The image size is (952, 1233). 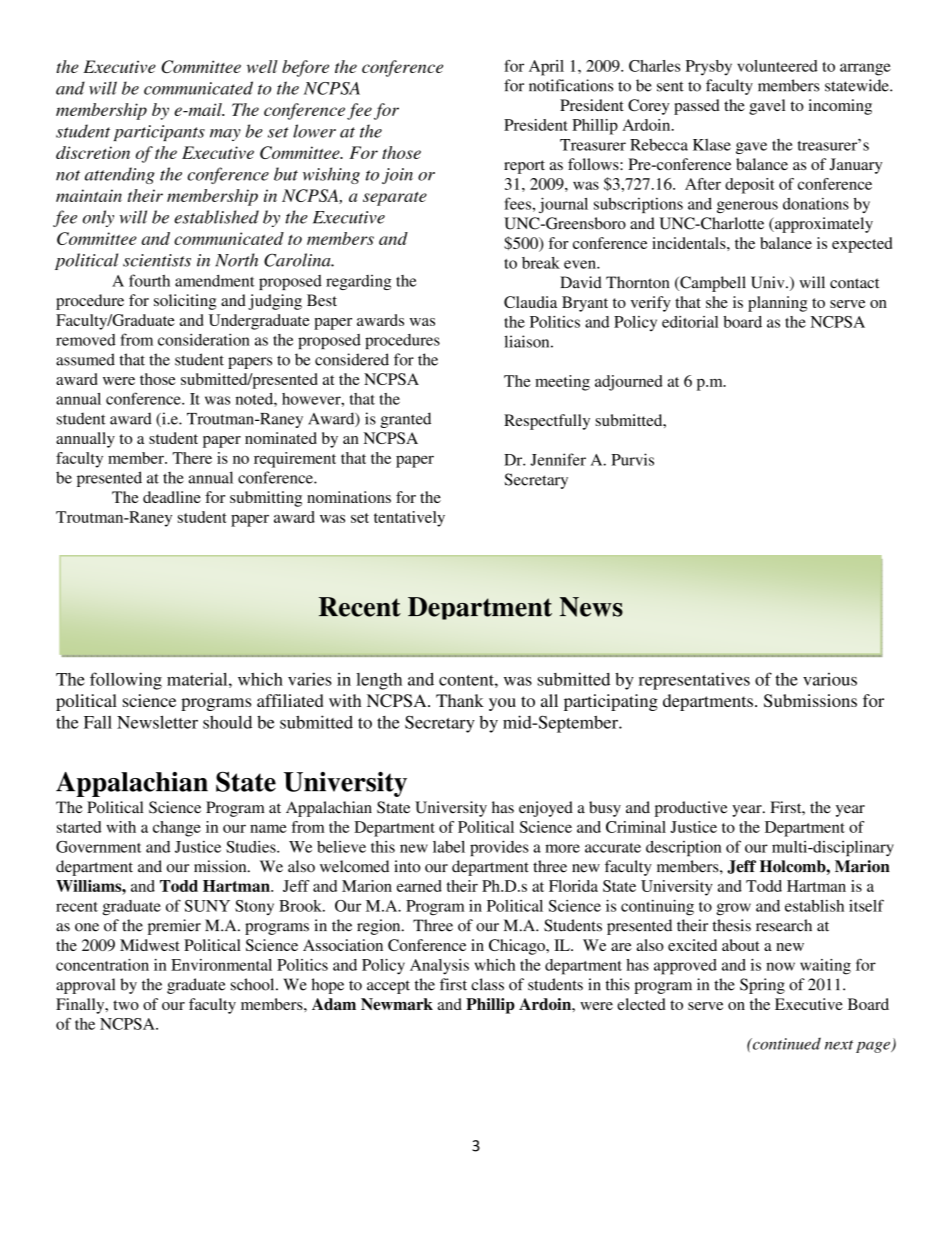 I want to click on granted, so click(x=405, y=420).
